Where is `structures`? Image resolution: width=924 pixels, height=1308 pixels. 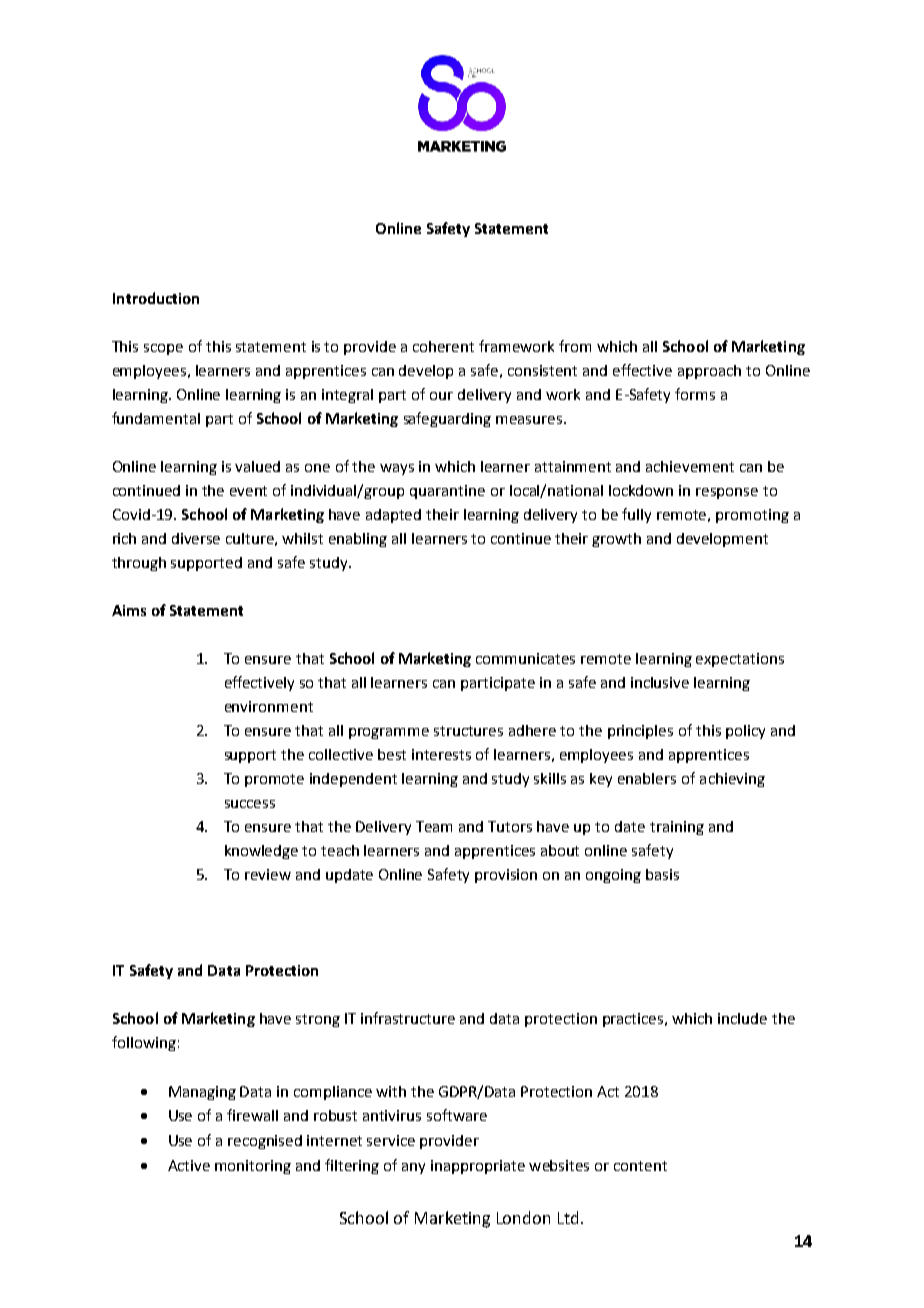 structures is located at coordinates (468, 731).
